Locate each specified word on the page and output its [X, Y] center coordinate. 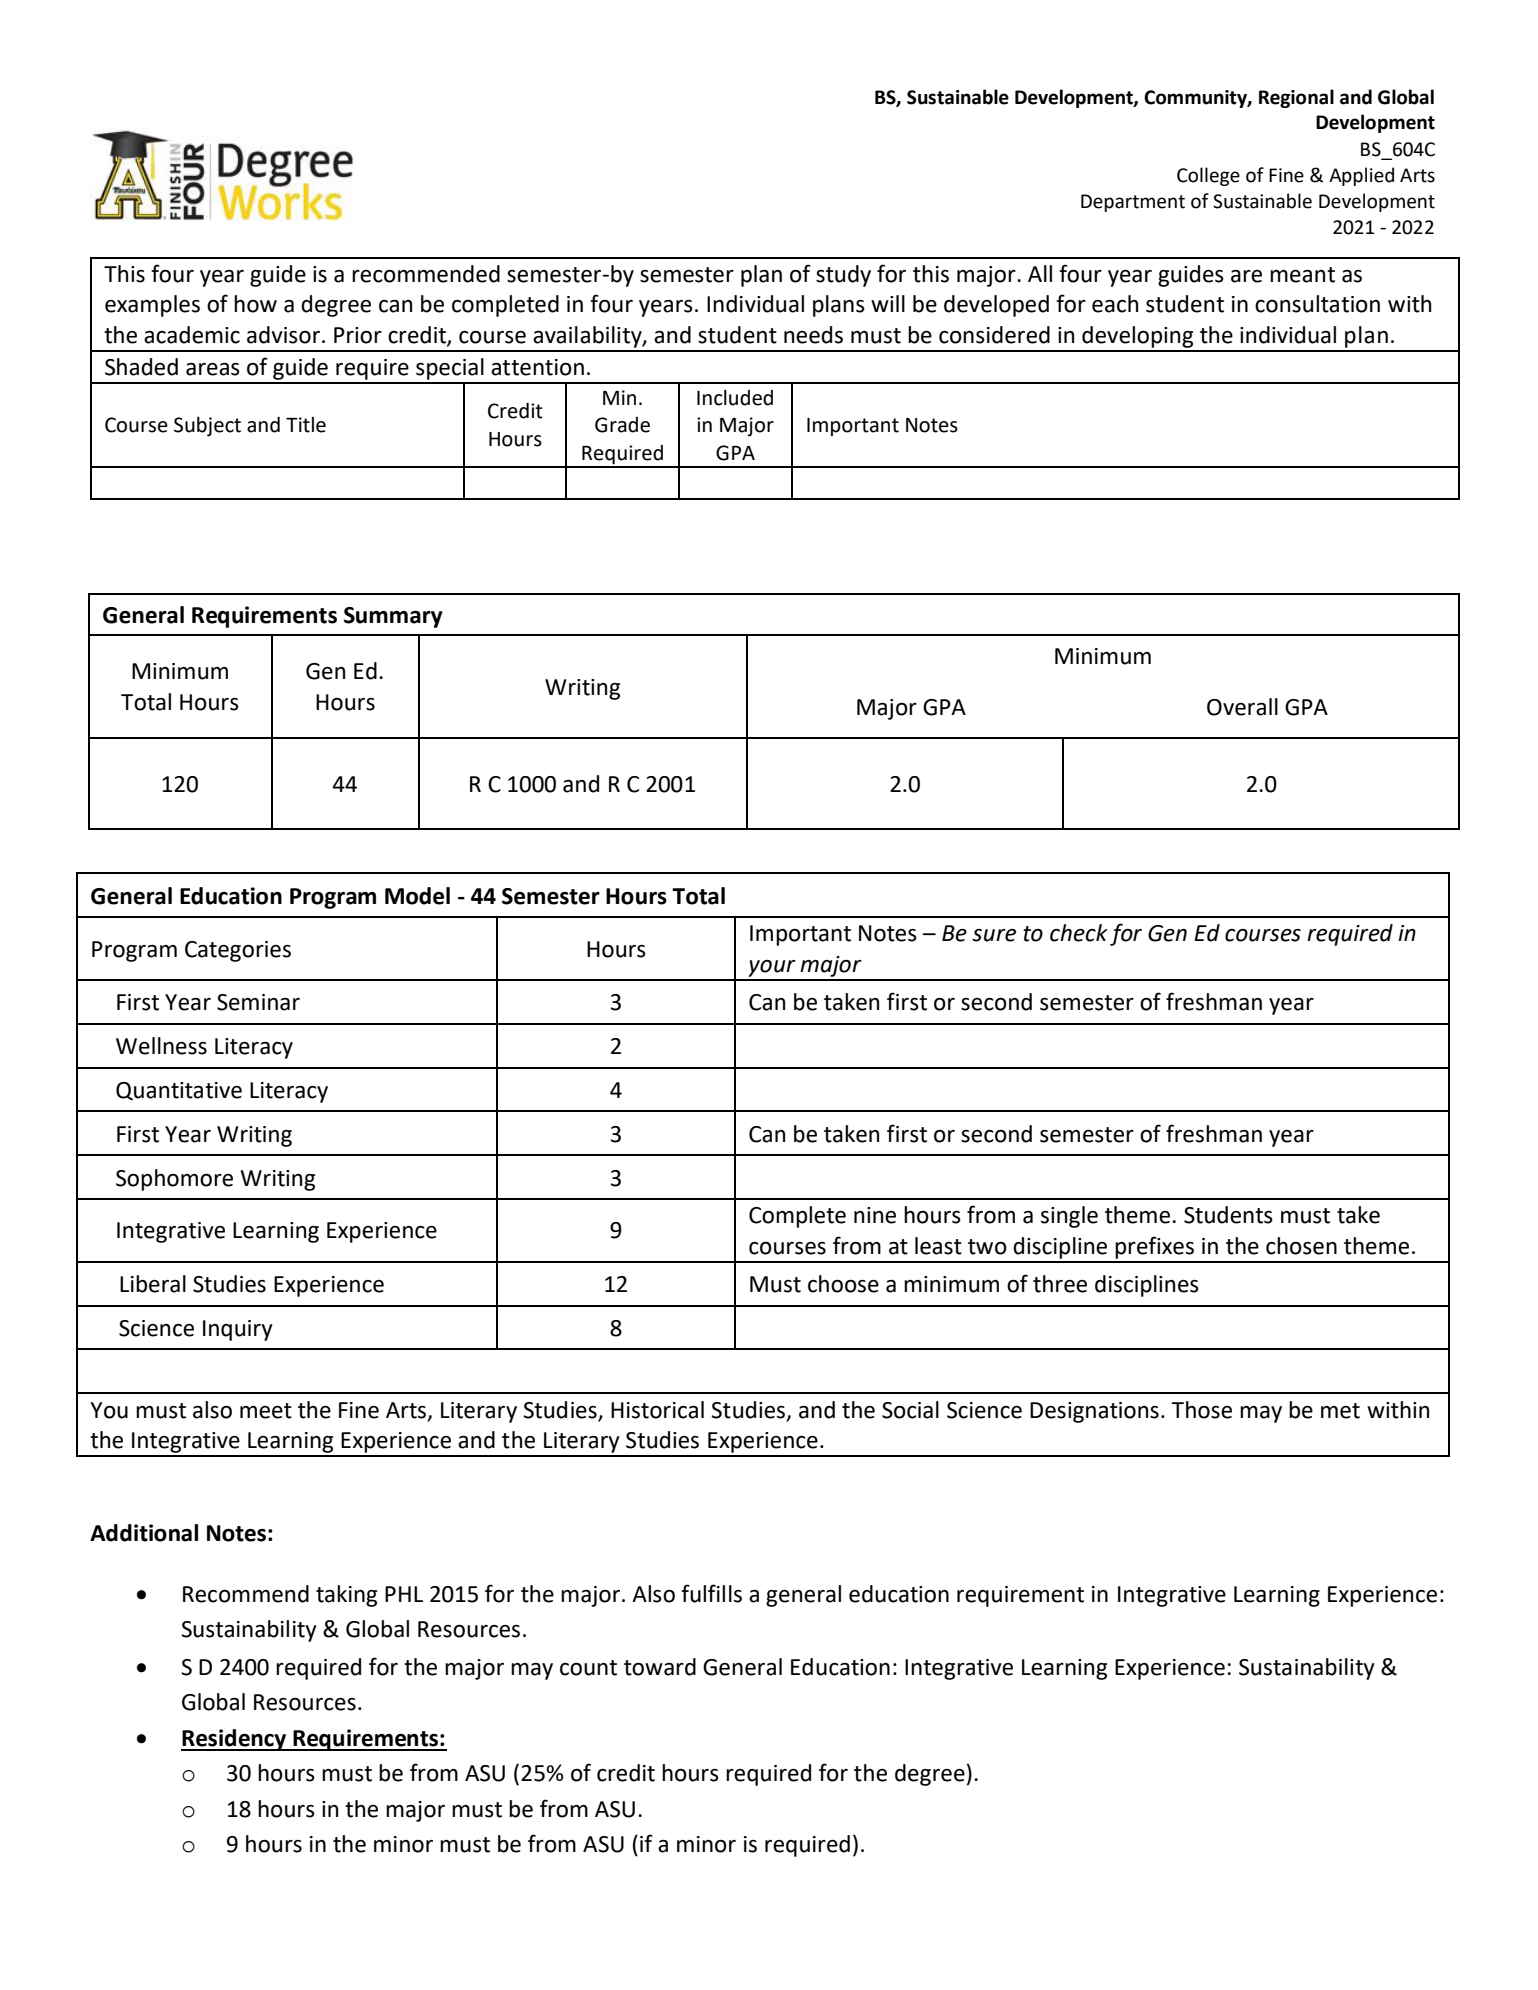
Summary [393, 617]
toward [660, 1667]
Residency [235, 1740]
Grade [622, 425]
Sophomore [174, 1180]
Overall [1242, 707]
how [255, 304]
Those [1201, 1410]
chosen [1301, 1246]
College [1208, 176]
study [843, 276]
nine [875, 1215]
